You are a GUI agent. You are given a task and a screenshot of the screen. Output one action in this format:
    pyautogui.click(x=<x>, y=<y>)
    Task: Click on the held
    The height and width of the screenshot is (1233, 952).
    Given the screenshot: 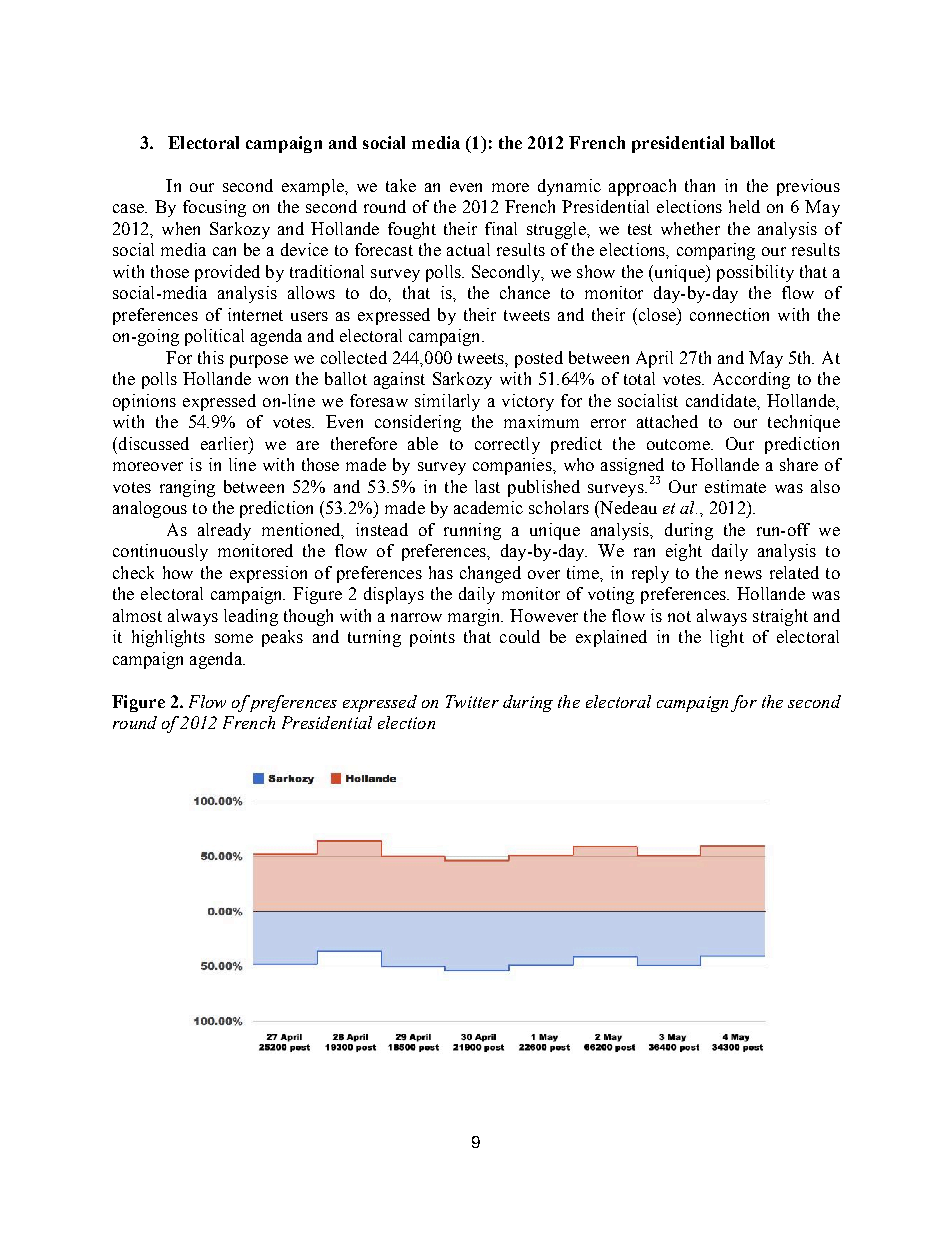 What is the action you would take?
    pyautogui.click(x=744, y=206)
